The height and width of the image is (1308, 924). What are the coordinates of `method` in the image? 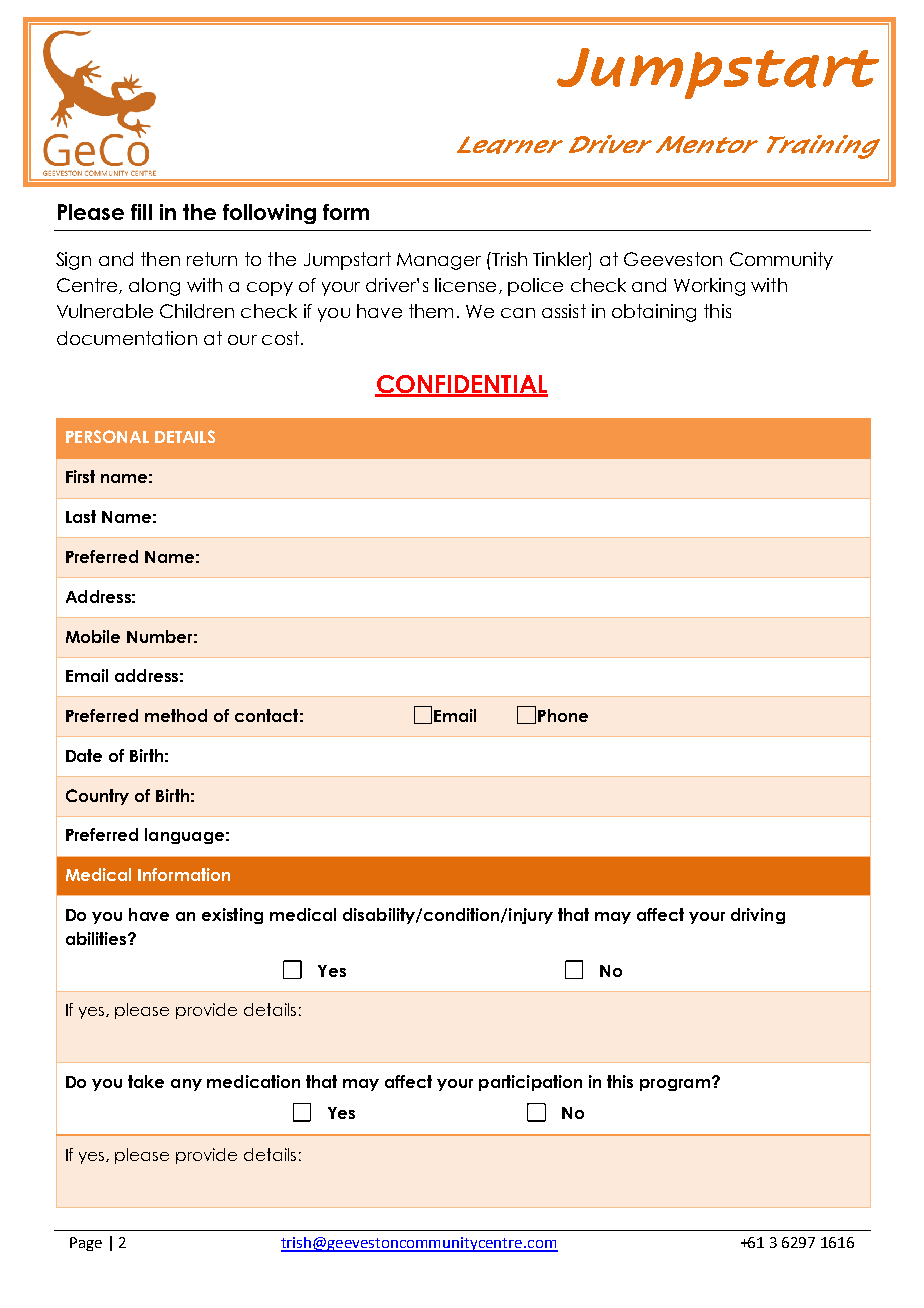 It's located at (176, 715).
